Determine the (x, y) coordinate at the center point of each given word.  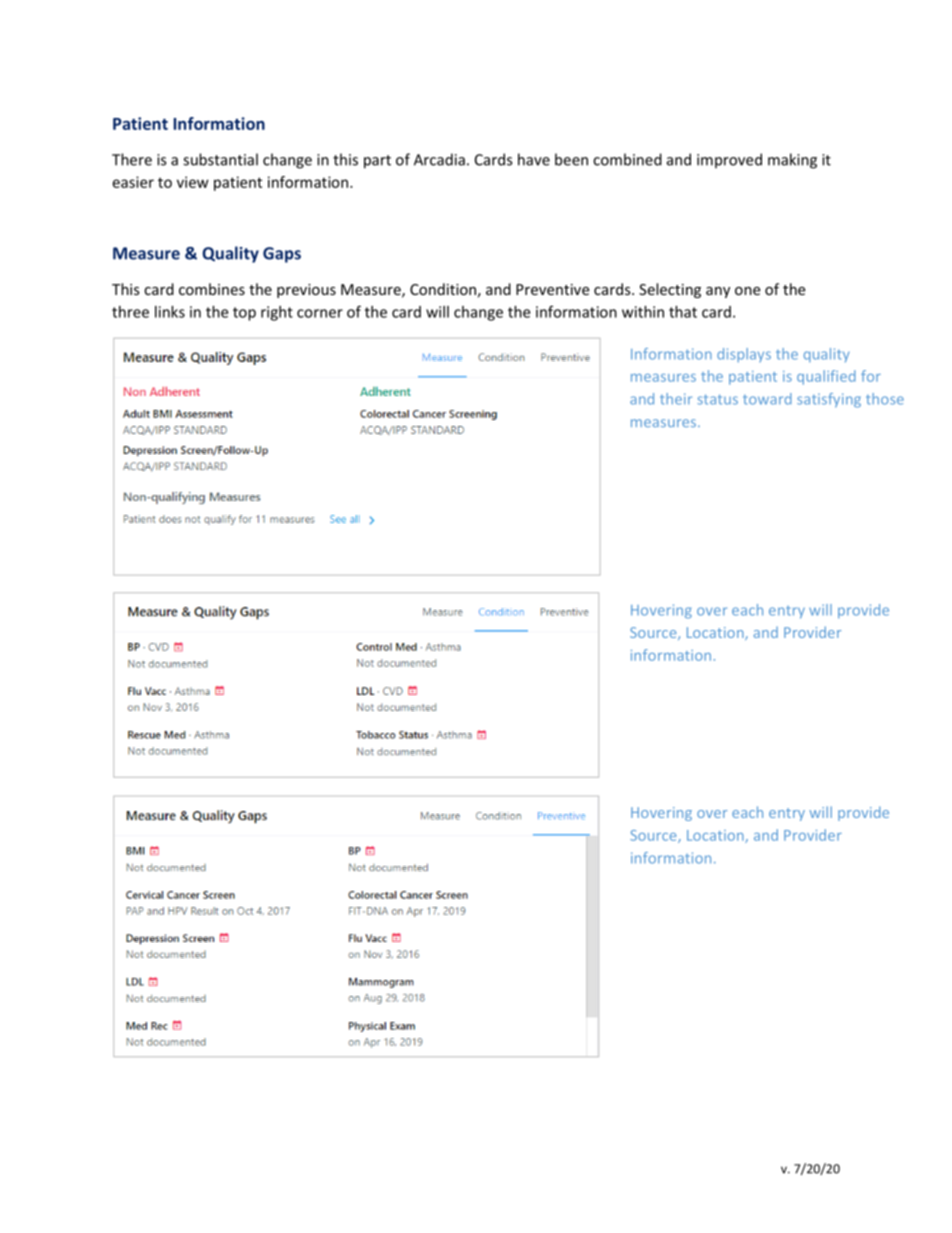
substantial (220, 159)
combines (212, 289)
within (643, 312)
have (534, 159)
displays (744, 355)
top (244, 314)
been (571, 159)
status (717, 399)
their (676, 399)
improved (729, 161)
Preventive (552, 289)
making (792, 161)
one (747, 291)
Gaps (282, 255)
